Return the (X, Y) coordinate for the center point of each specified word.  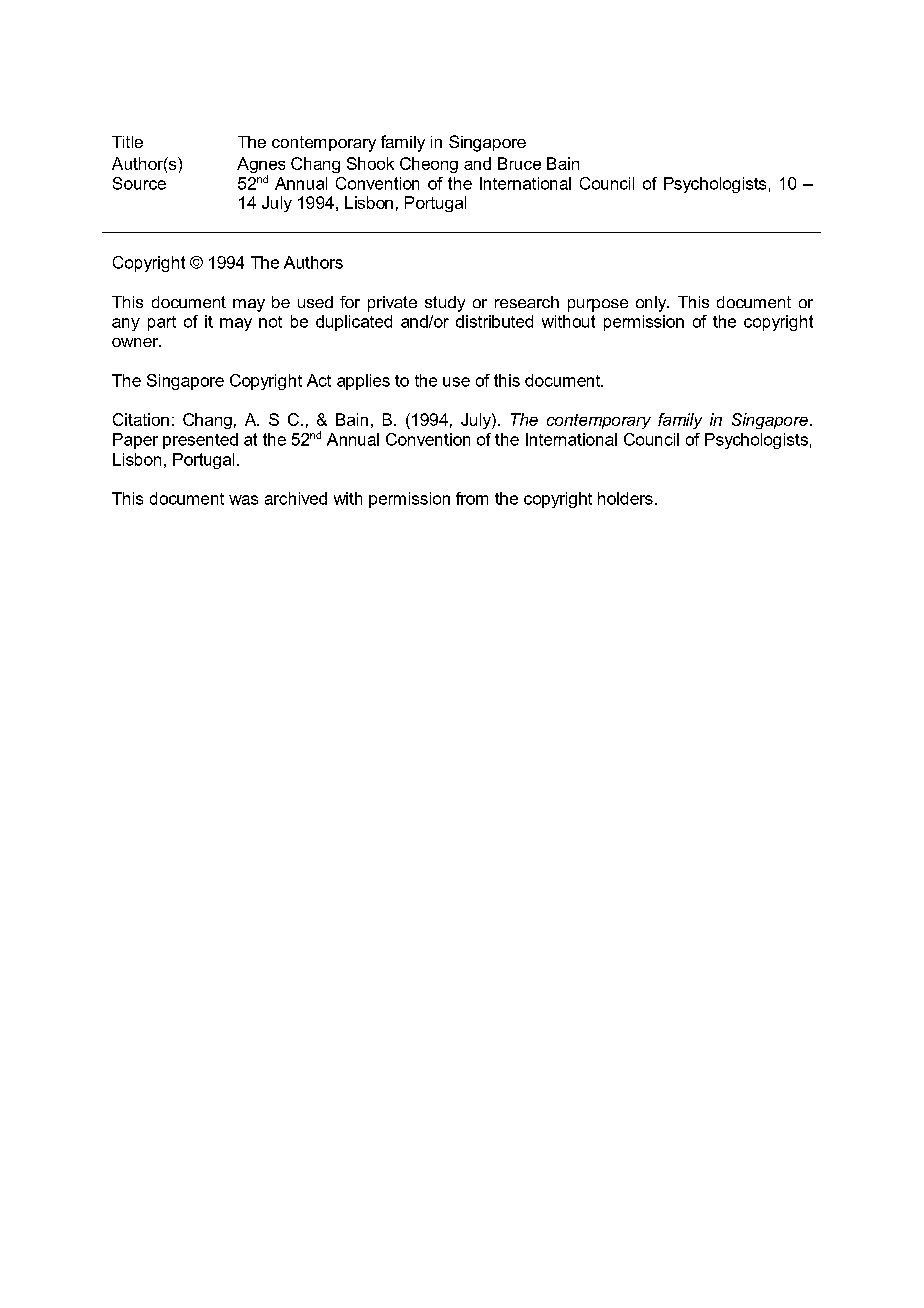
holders (625, 498)
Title (127, 142)
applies (363, 382)
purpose (598, 305)
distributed (494, 321)
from (472, 498)
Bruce (519, 163)
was (243, 500)
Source (139, 183)
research (527, 302)
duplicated (354, 323)
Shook (370, 163)
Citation (141, 419)
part (162, 323)
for (350, 302)
